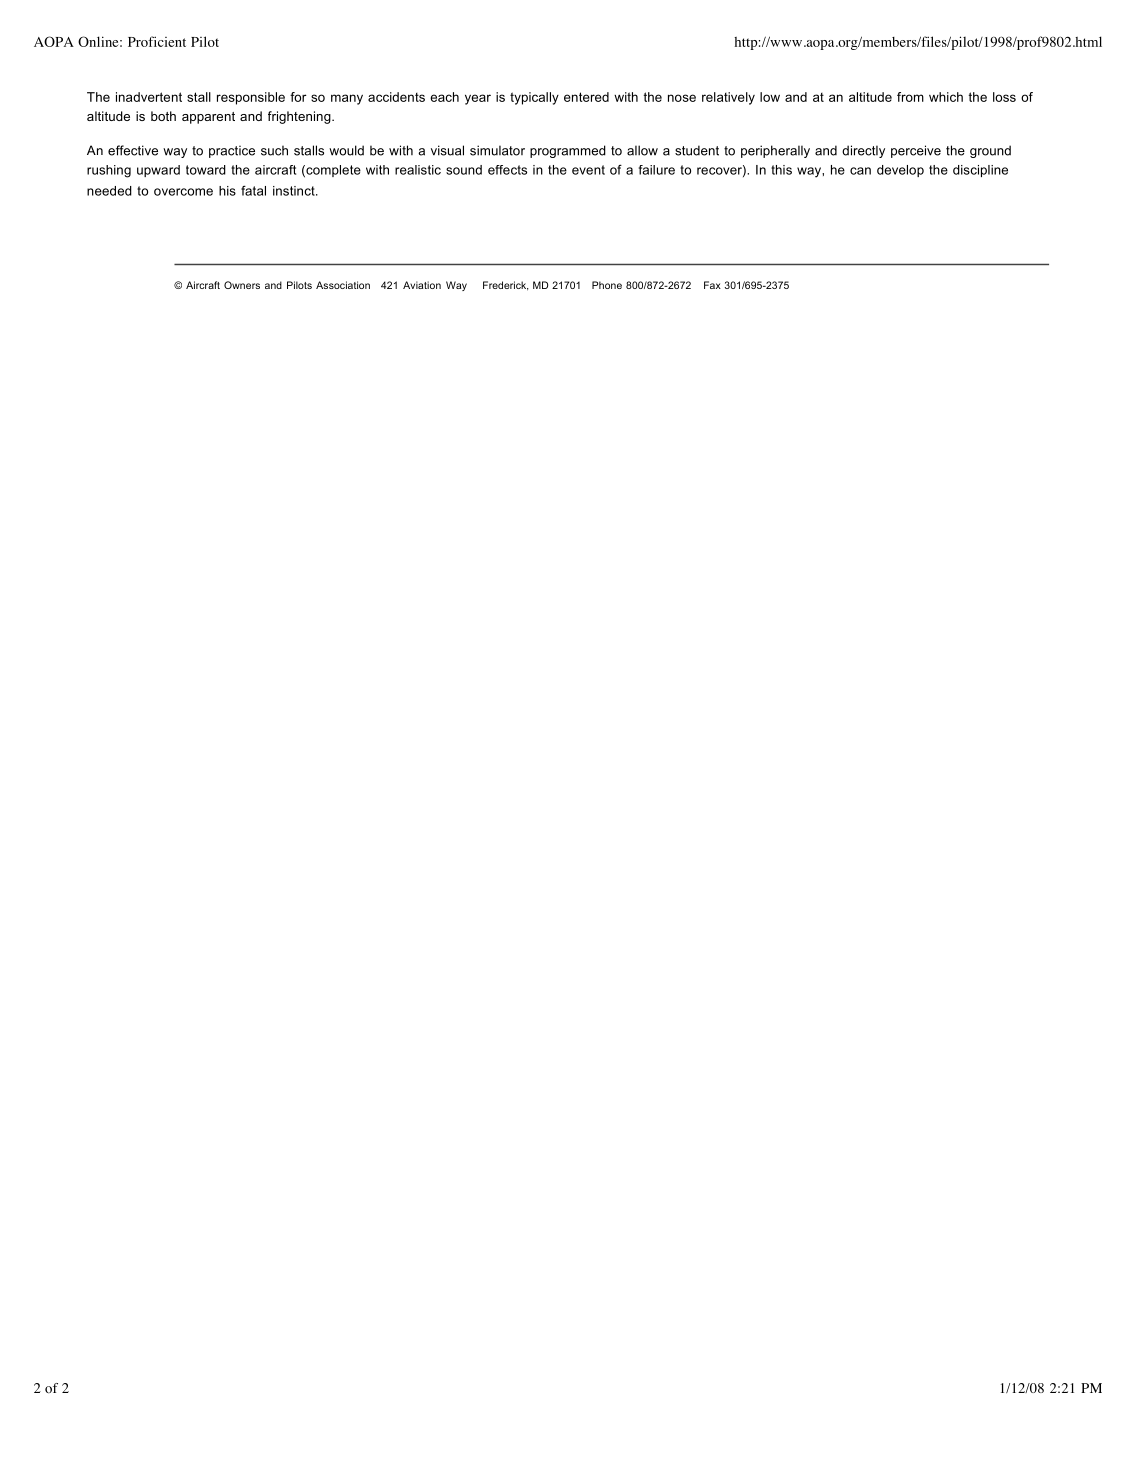 This image has width=1136, height=1471. What do you see at coordinates (900, 171) in the image?
I see `develop` at bounding box center [900, 171].
